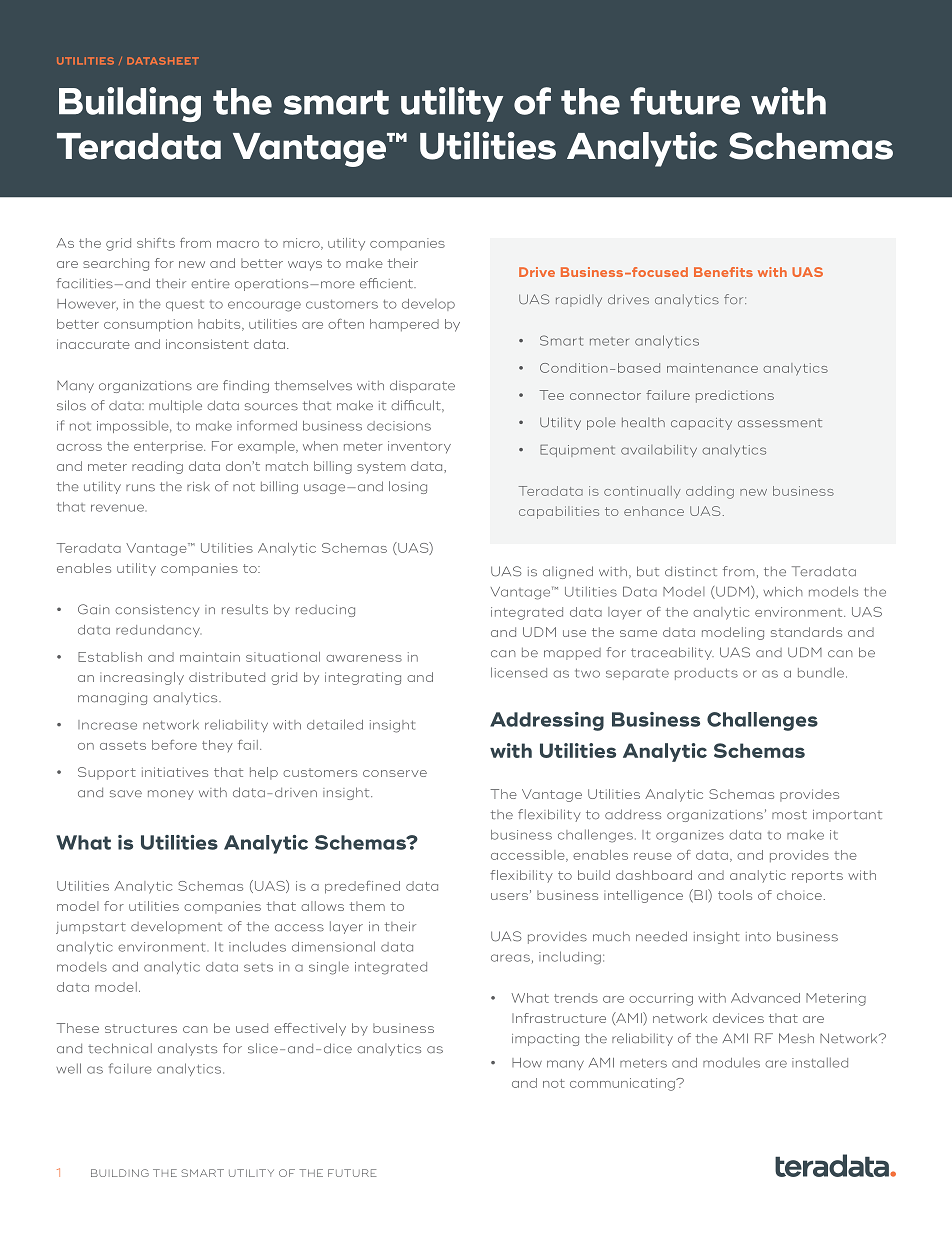 This image has height=1233, width=952. Describe the element at coordinates (723, 272) in the image. I see `Benefits` at that location.
